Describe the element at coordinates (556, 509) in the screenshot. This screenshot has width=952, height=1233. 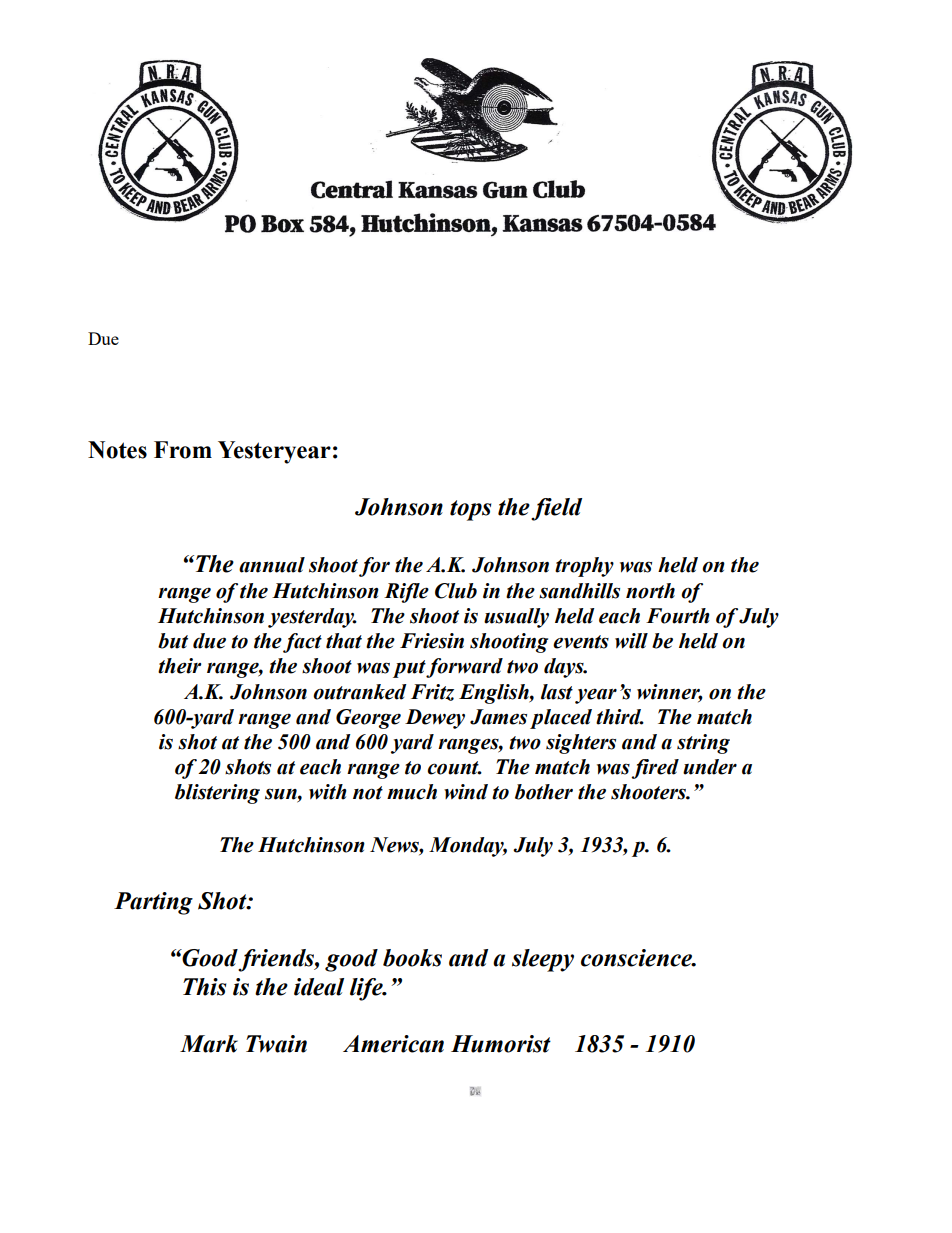
I see `field` at that location.
